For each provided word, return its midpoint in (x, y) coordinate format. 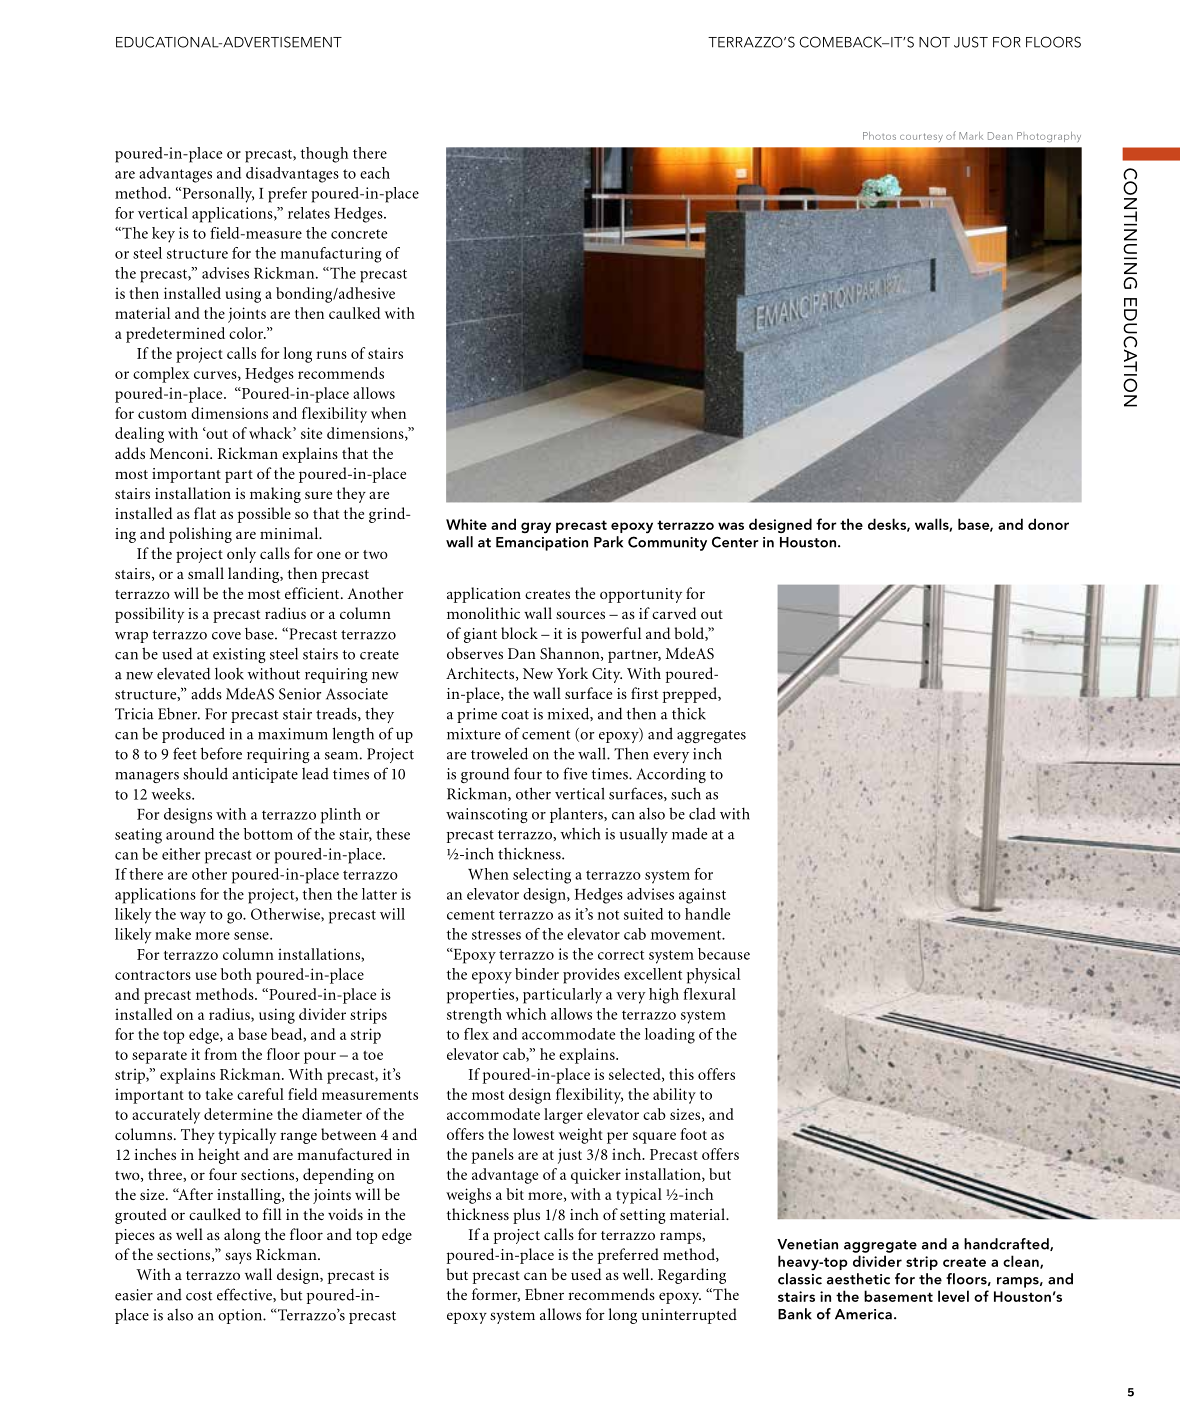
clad (702, 814)
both (236, 974)
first (644, 693)
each (375, 173)
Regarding (692, 1276)
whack (271, 433)
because (724, 954)
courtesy (921, 137)
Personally (217, 195)
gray (536, 528)
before (221, 753)
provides (591, 976)
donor (1048, 524)
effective (245, 1295)
